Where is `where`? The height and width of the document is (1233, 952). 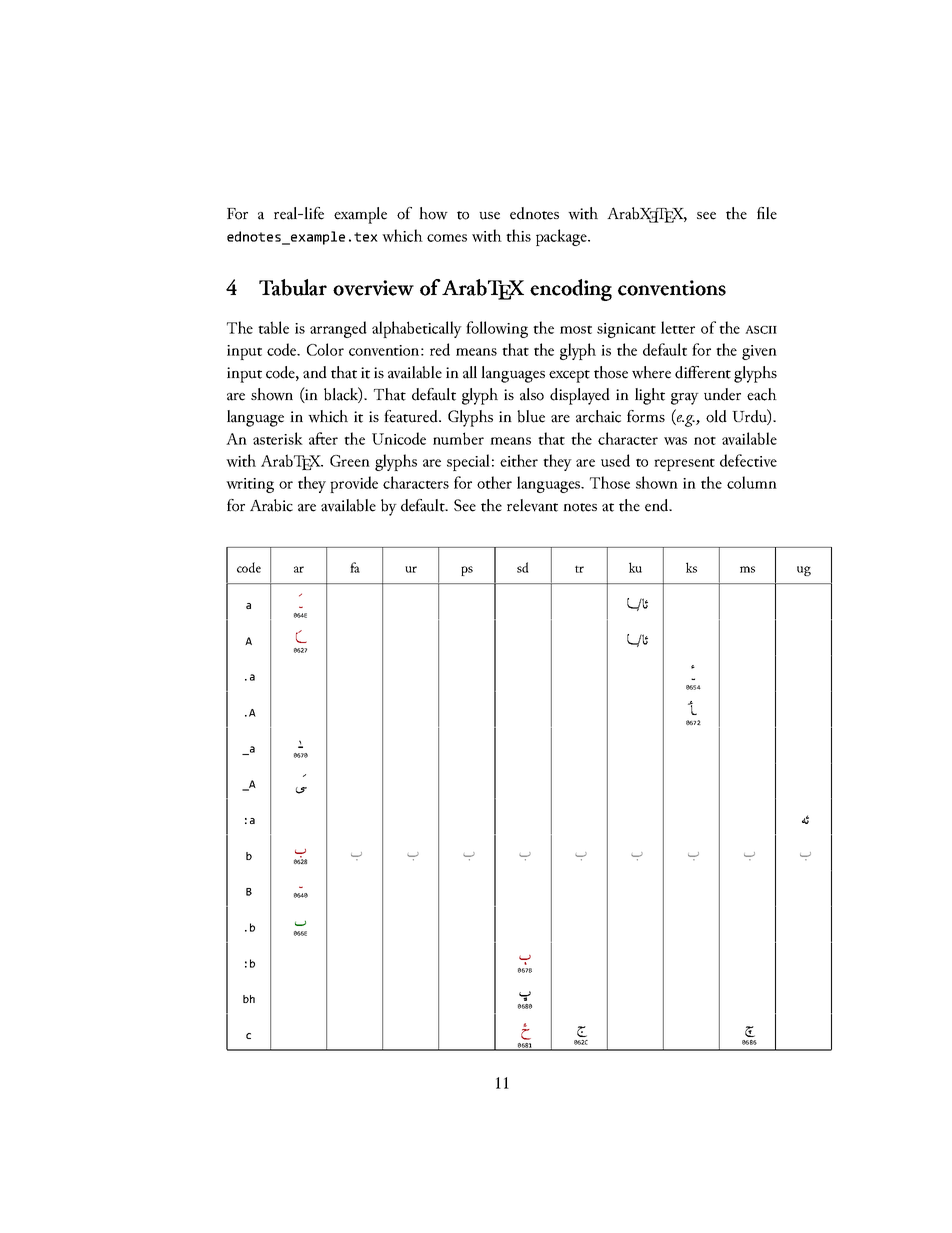 where is located at coordinates (651, 372).
